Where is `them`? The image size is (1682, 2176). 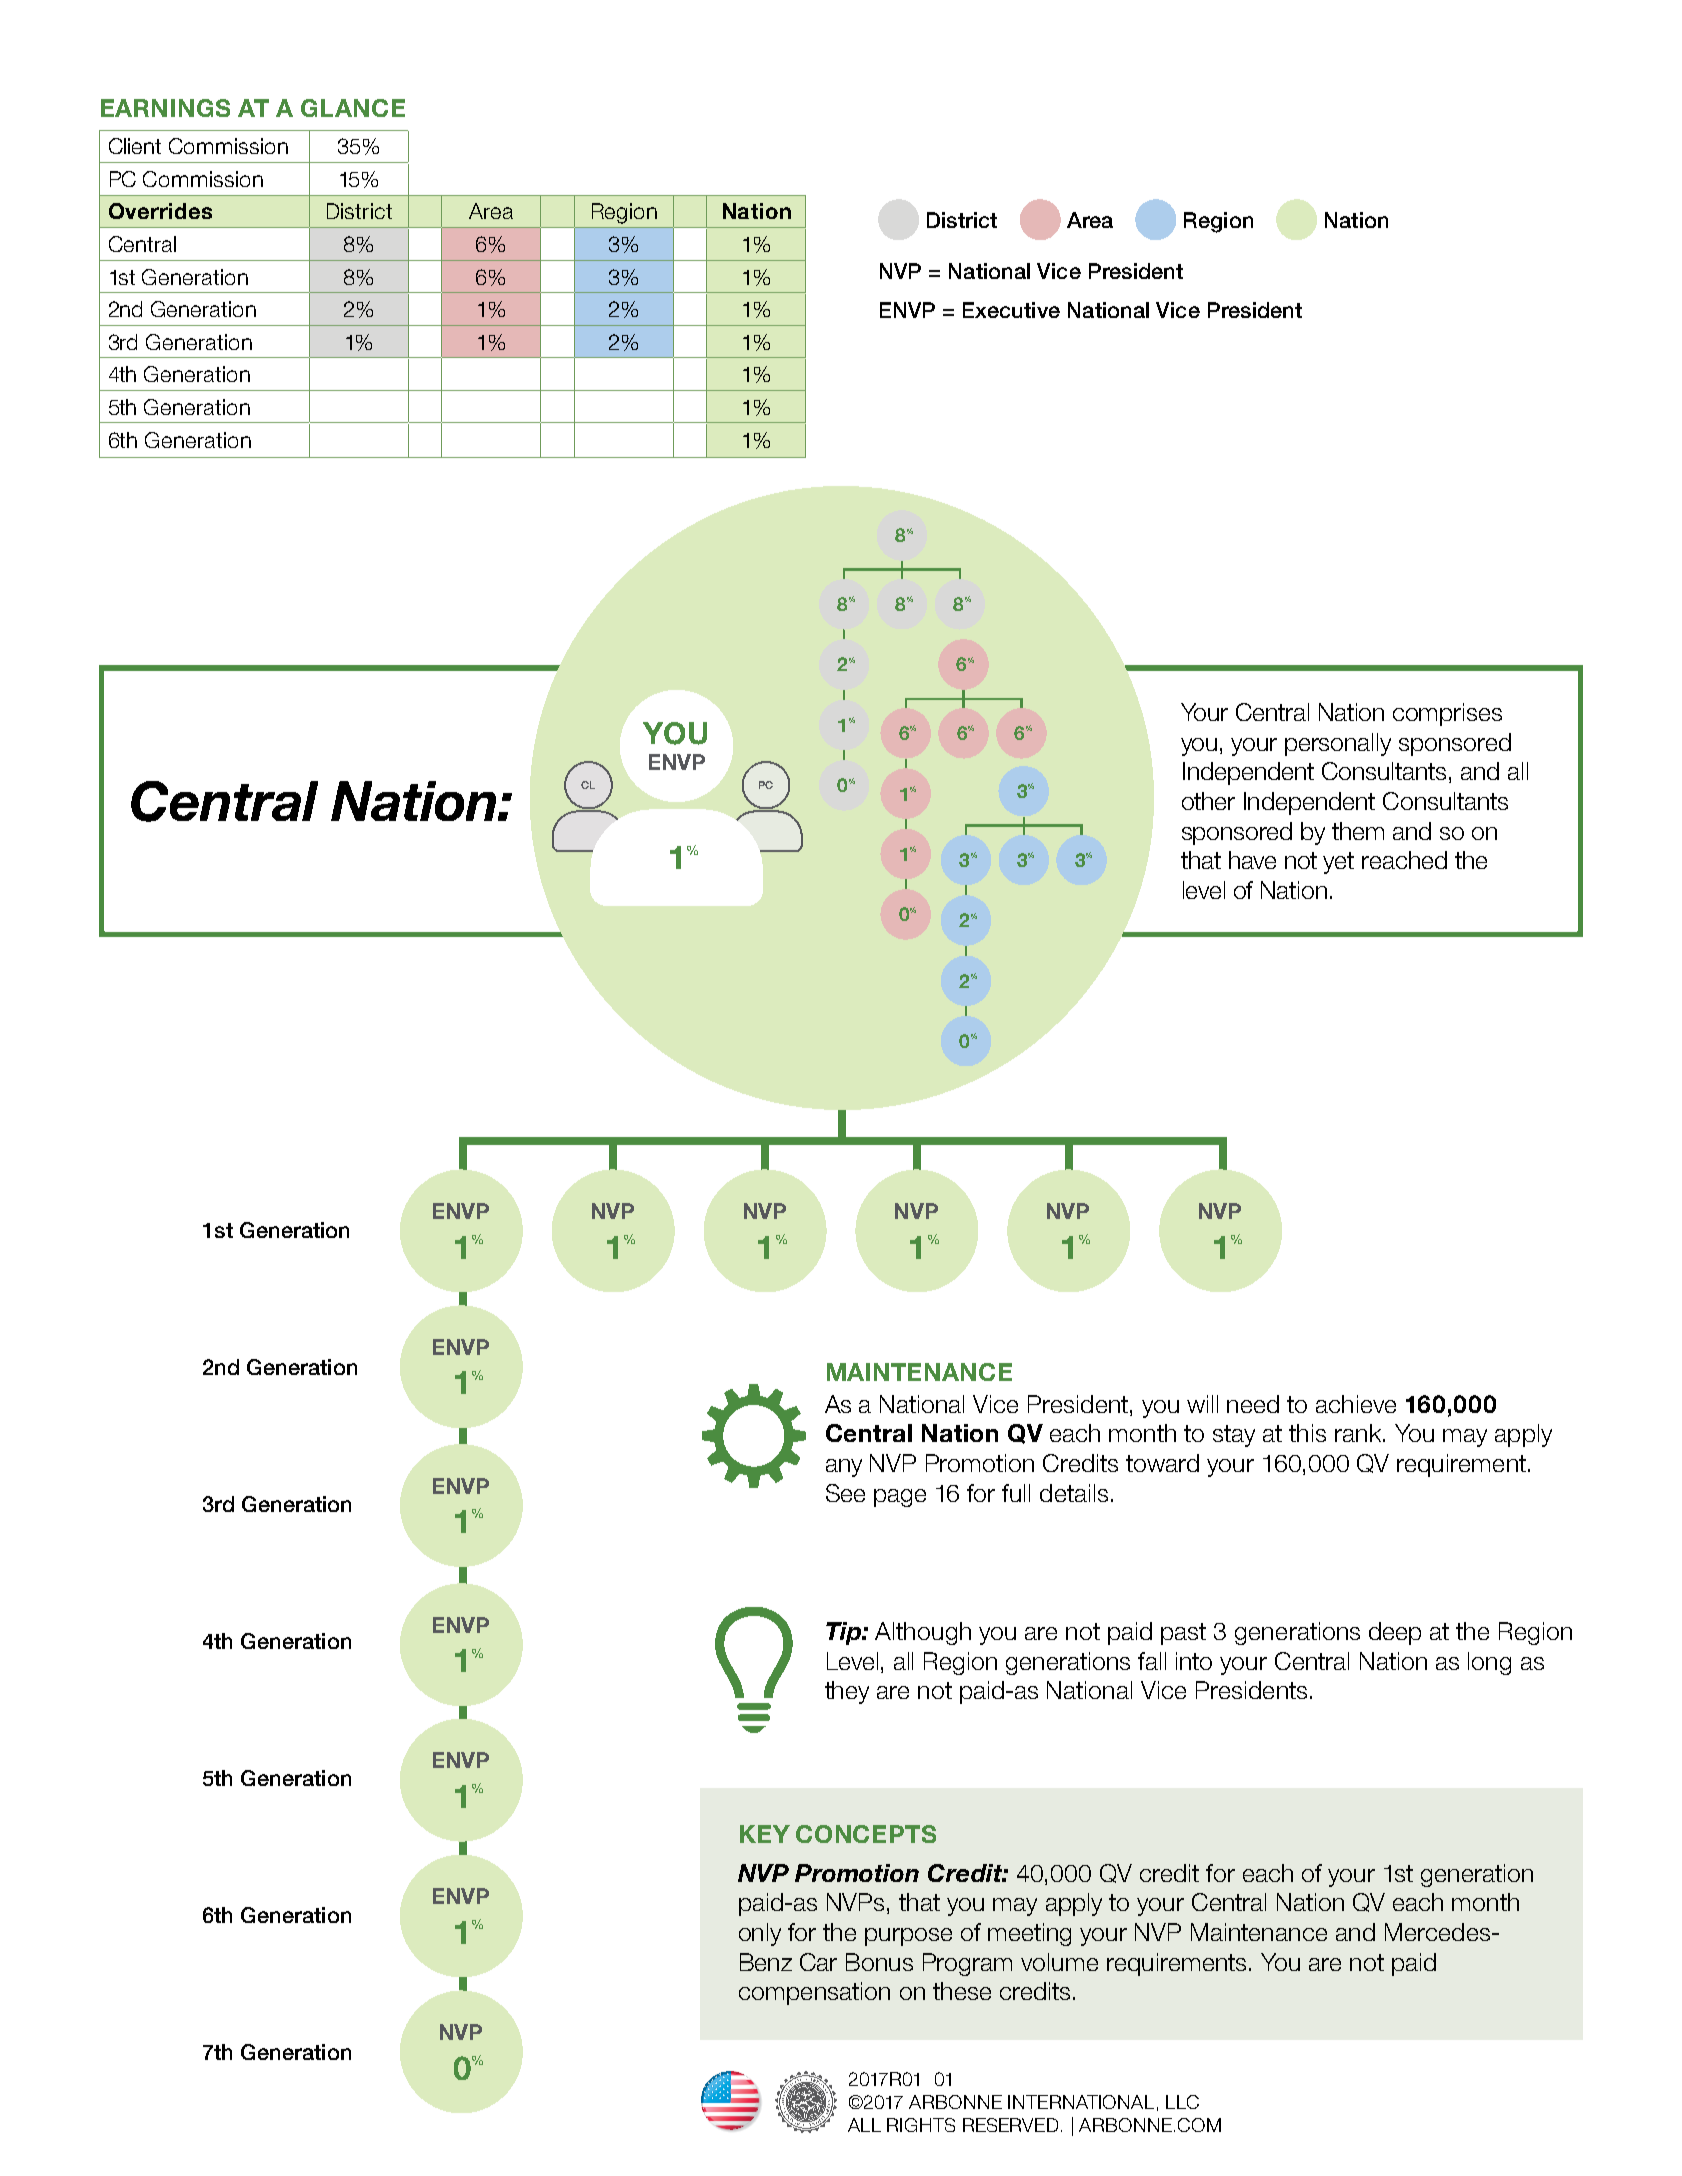
them is located at coordinates (1358, 831).
